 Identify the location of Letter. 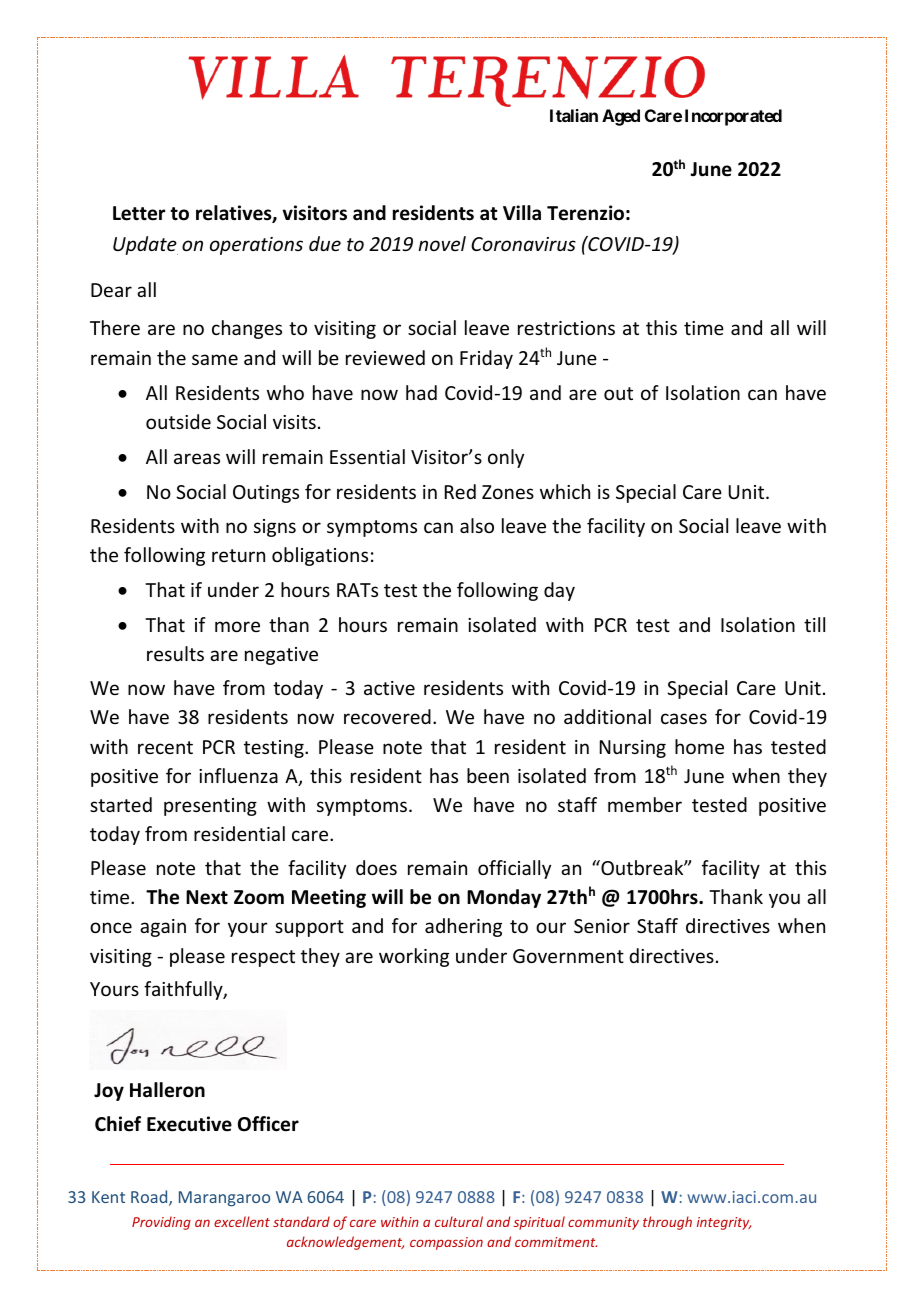
(139, 213).
